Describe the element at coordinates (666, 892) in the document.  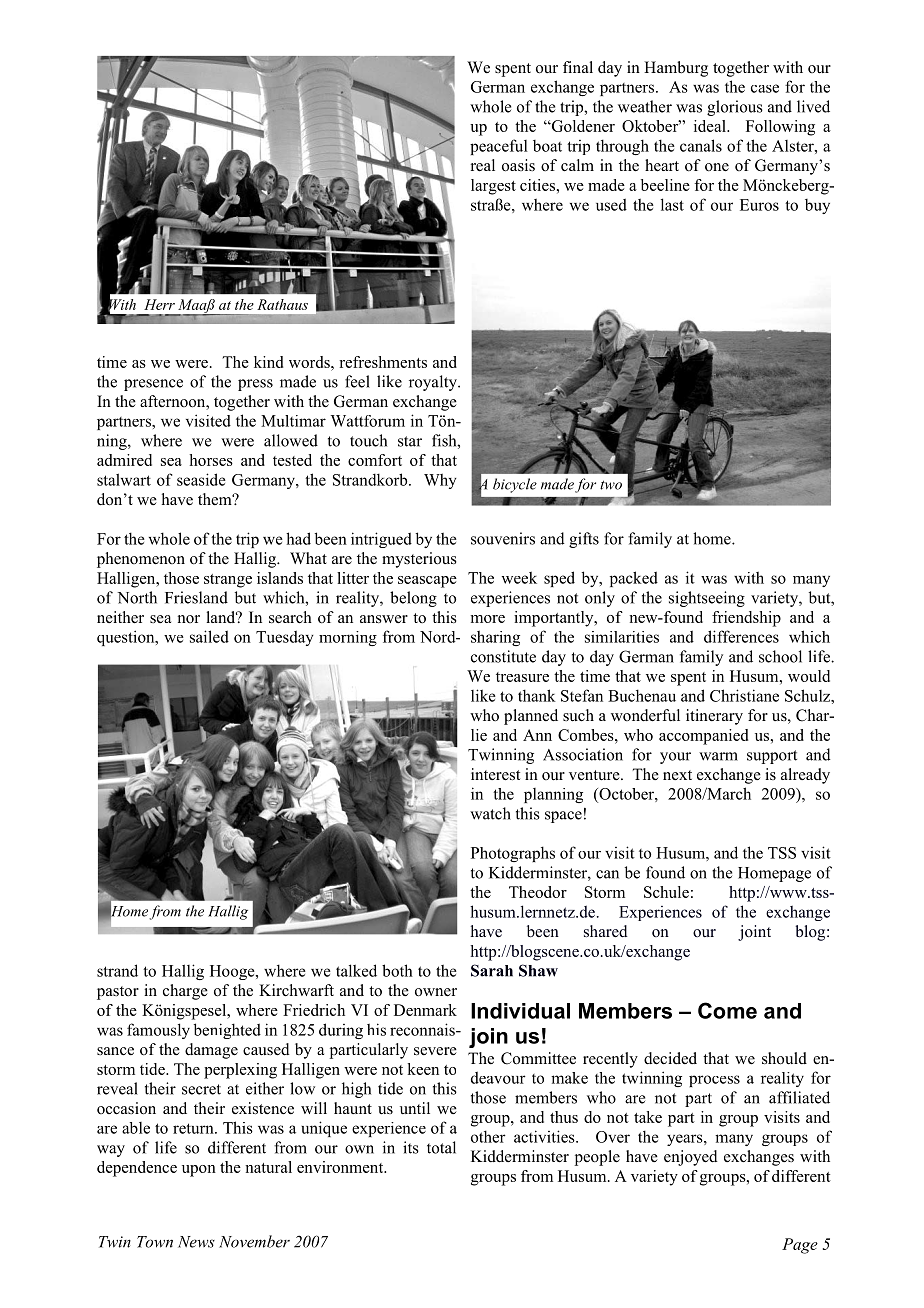
I see `Schule` at that location.
